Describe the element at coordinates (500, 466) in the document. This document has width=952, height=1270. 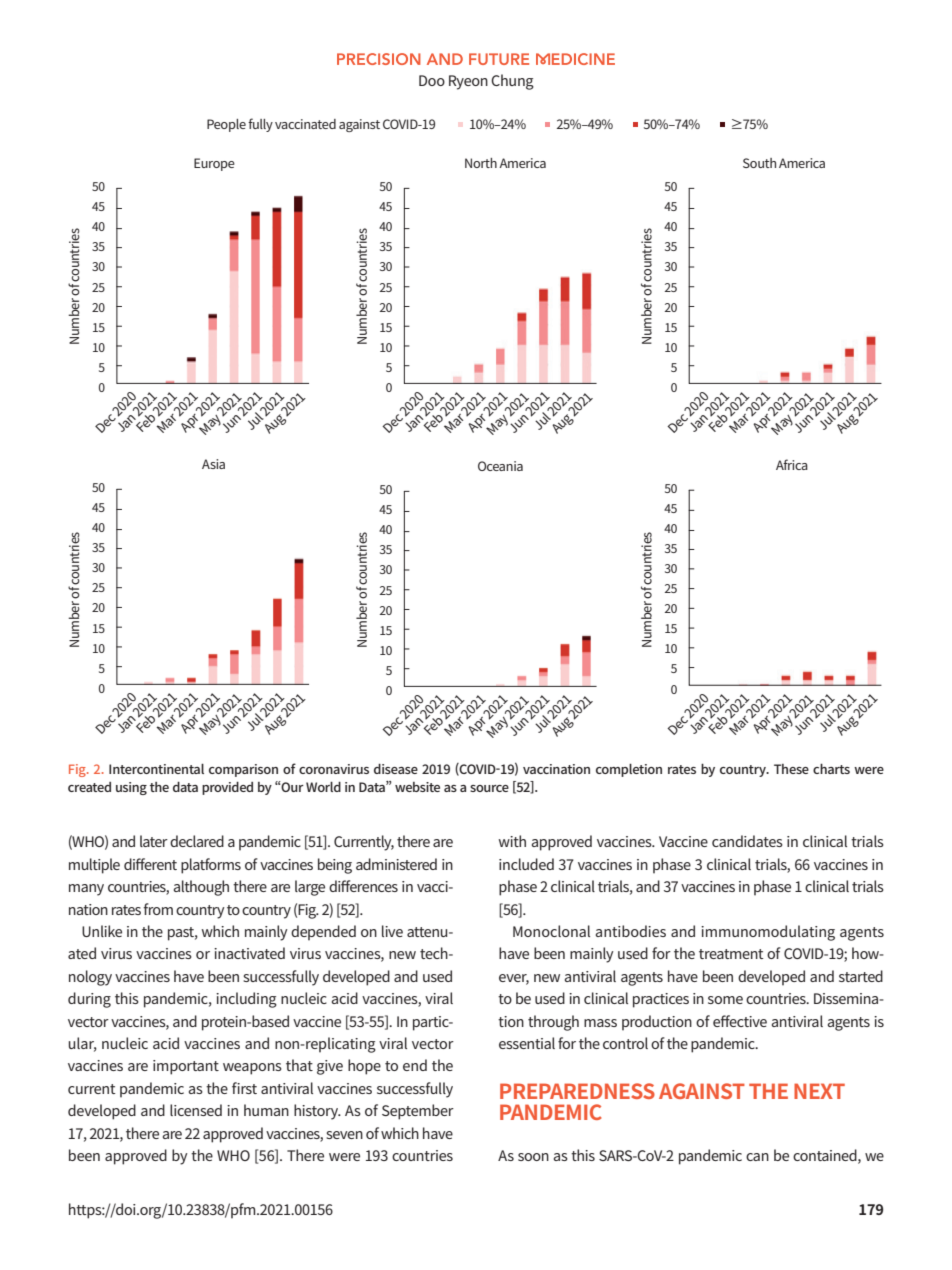
I see `Oceania` at that location.
